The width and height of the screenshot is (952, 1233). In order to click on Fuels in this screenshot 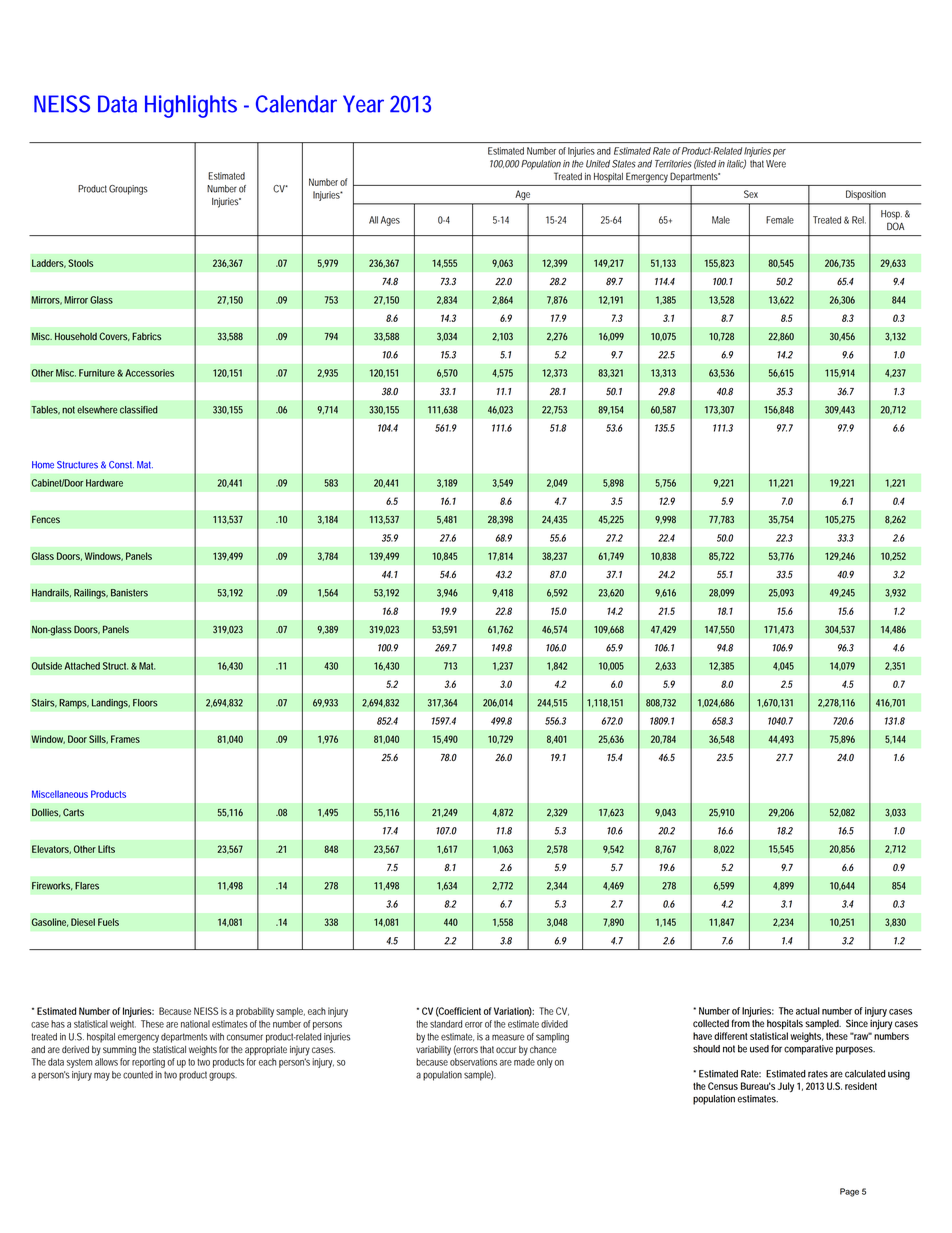, I will do `click(108, 922)`.
